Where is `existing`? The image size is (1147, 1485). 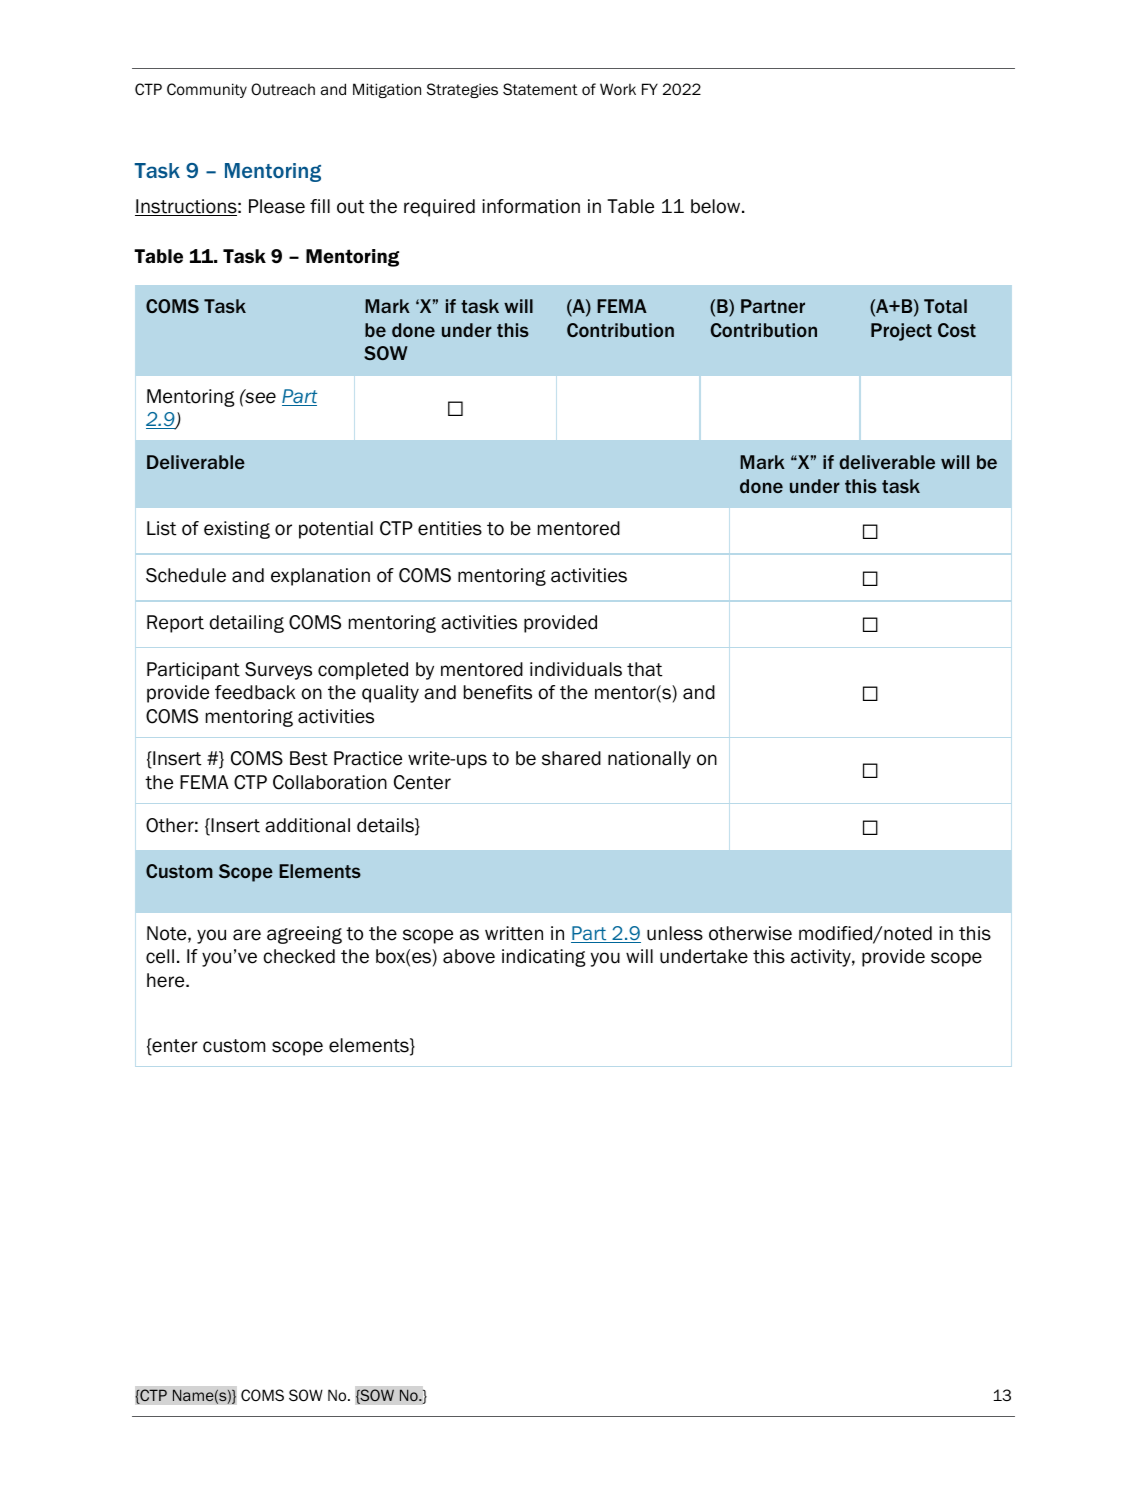
existing is located at coordinates (237, 530).
